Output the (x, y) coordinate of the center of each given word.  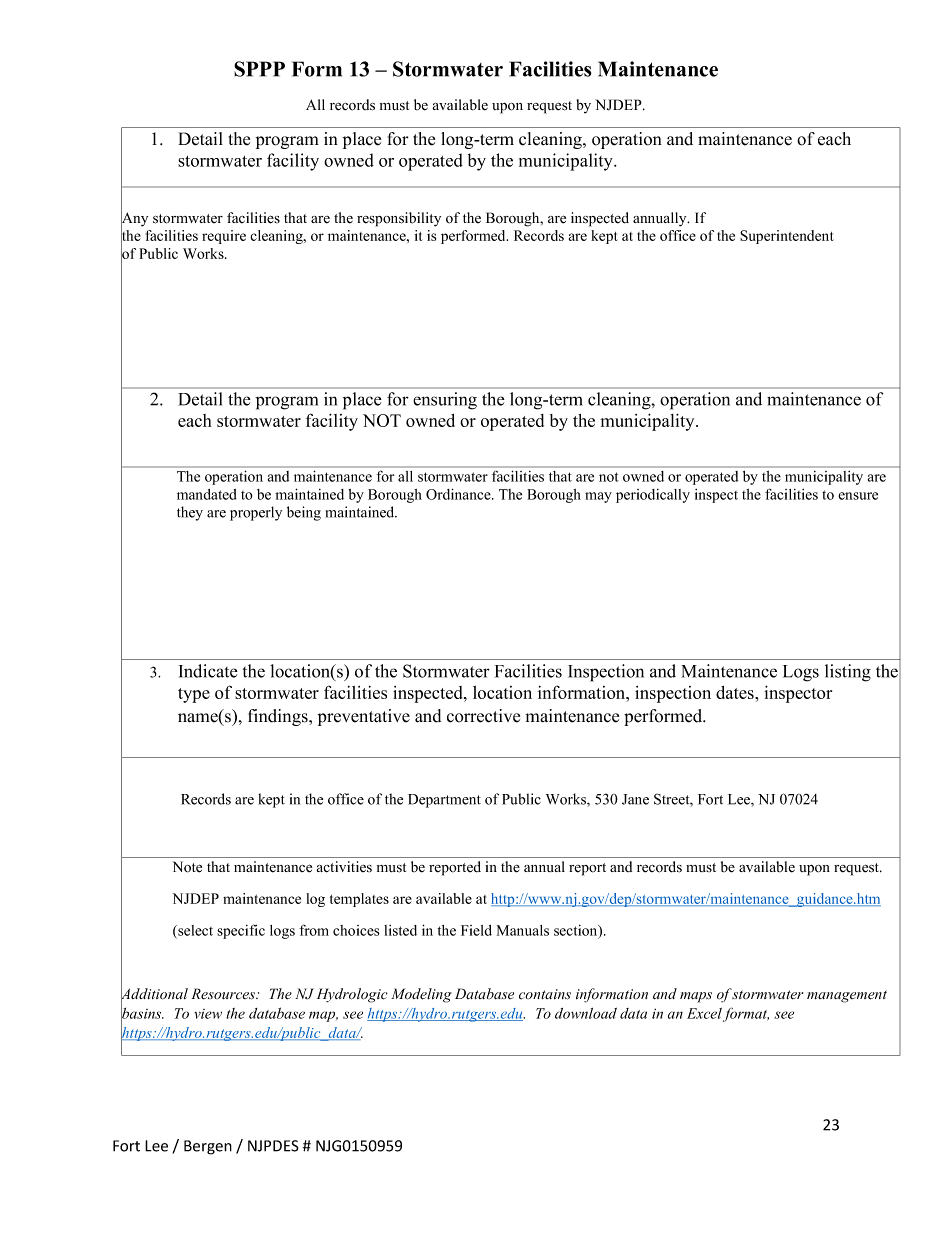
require (224, 237)
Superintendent (787, 237)
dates (736, 692)
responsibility (399, 219)
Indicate (208, 671)
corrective (483, 716)
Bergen (208, 1147)
